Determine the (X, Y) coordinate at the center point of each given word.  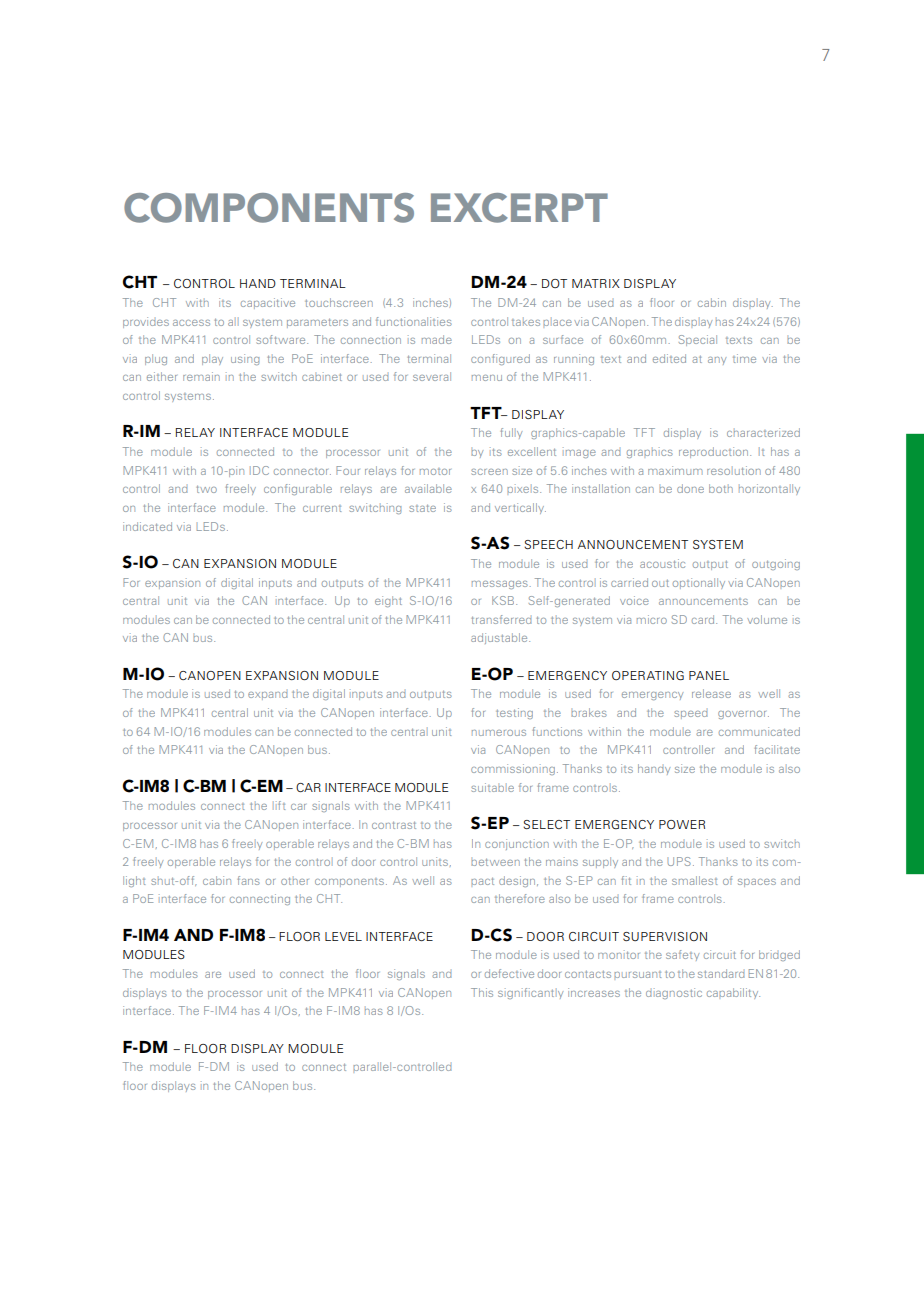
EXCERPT (519, 208)
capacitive (268, 303)
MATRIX (596, 283)
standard (721, 973)
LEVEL (343, 936)
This (482, 992)
